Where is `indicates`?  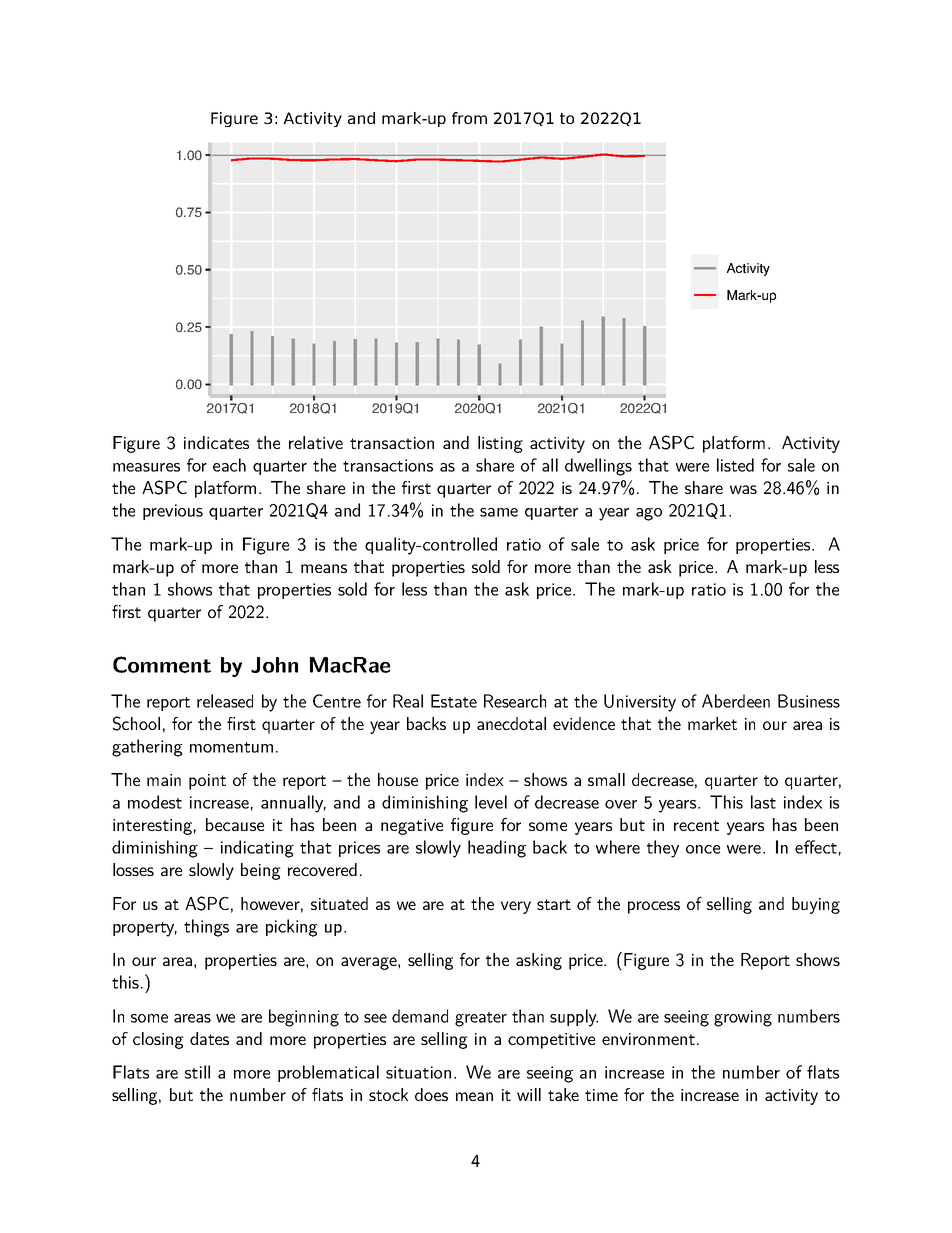 indicates is located at coordinates (216, 442).
